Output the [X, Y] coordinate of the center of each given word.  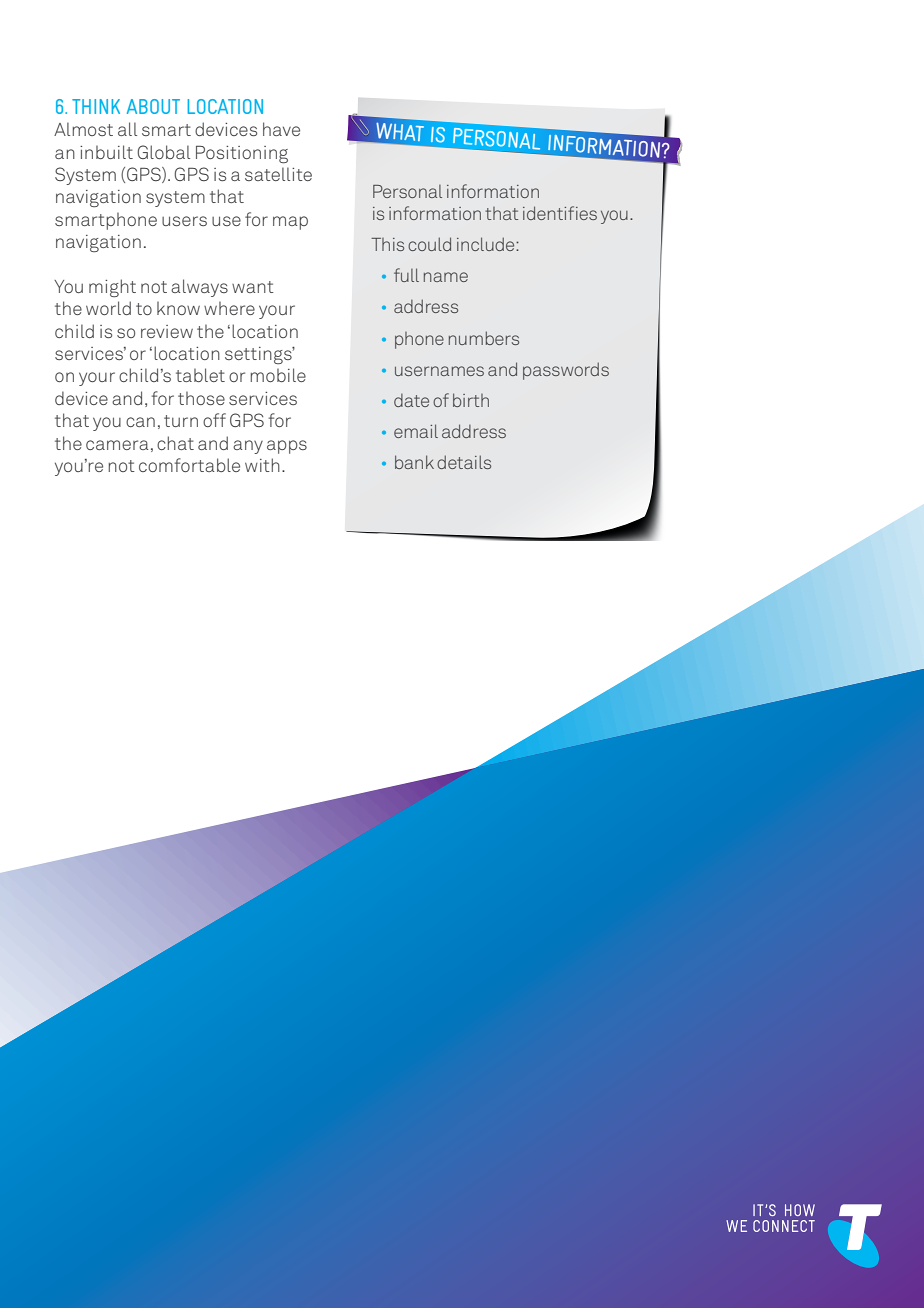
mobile [278, 375]
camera [117, 445]
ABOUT [153, 106]
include [487, 244]
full [406, 275]
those [201, 398]
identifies [560, 213]
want [253, 287]
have [281, 129]
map [290, 223]
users [184, 221]
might [112, 288]
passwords [566, 371]
